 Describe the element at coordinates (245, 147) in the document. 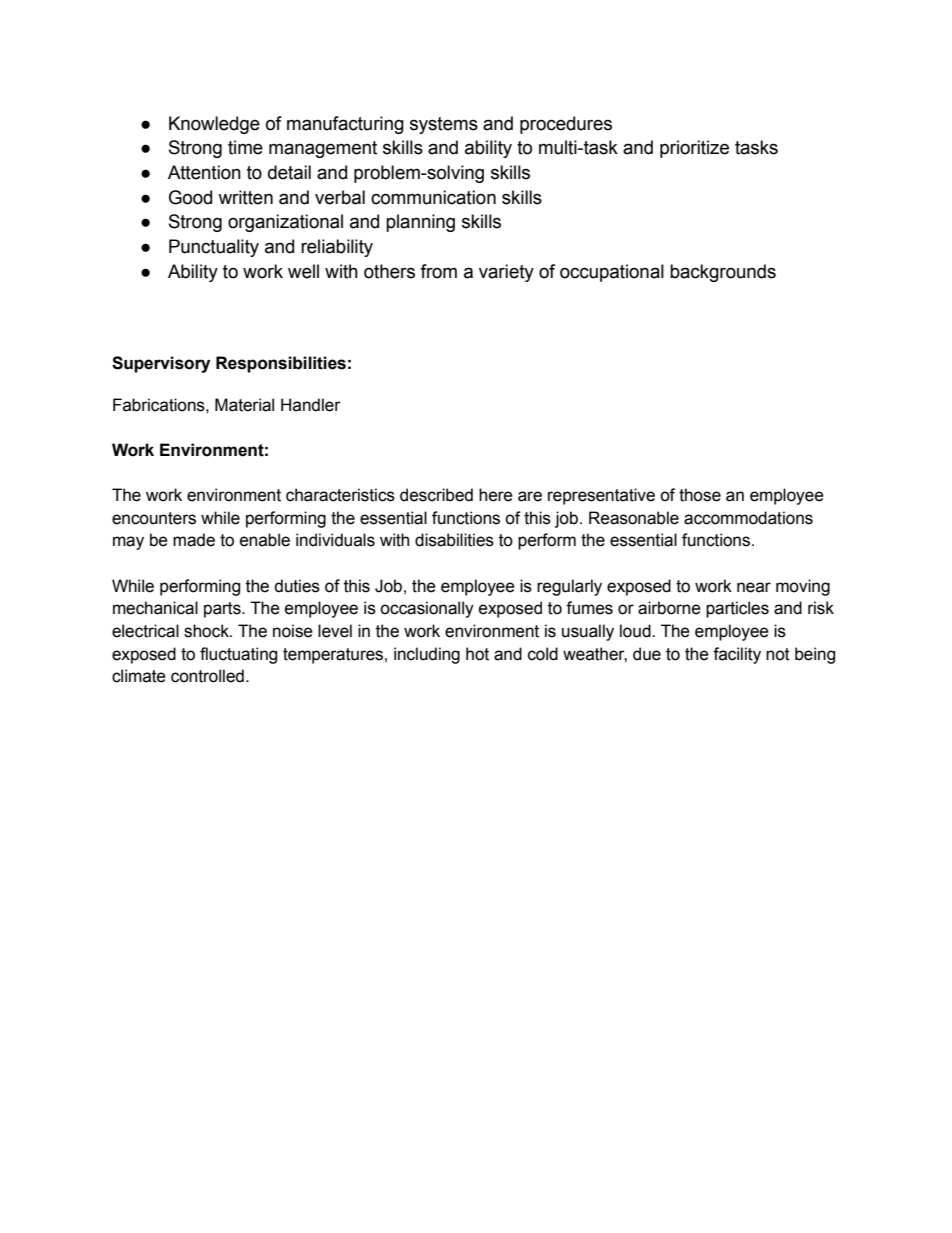

I see `time` at that location.
